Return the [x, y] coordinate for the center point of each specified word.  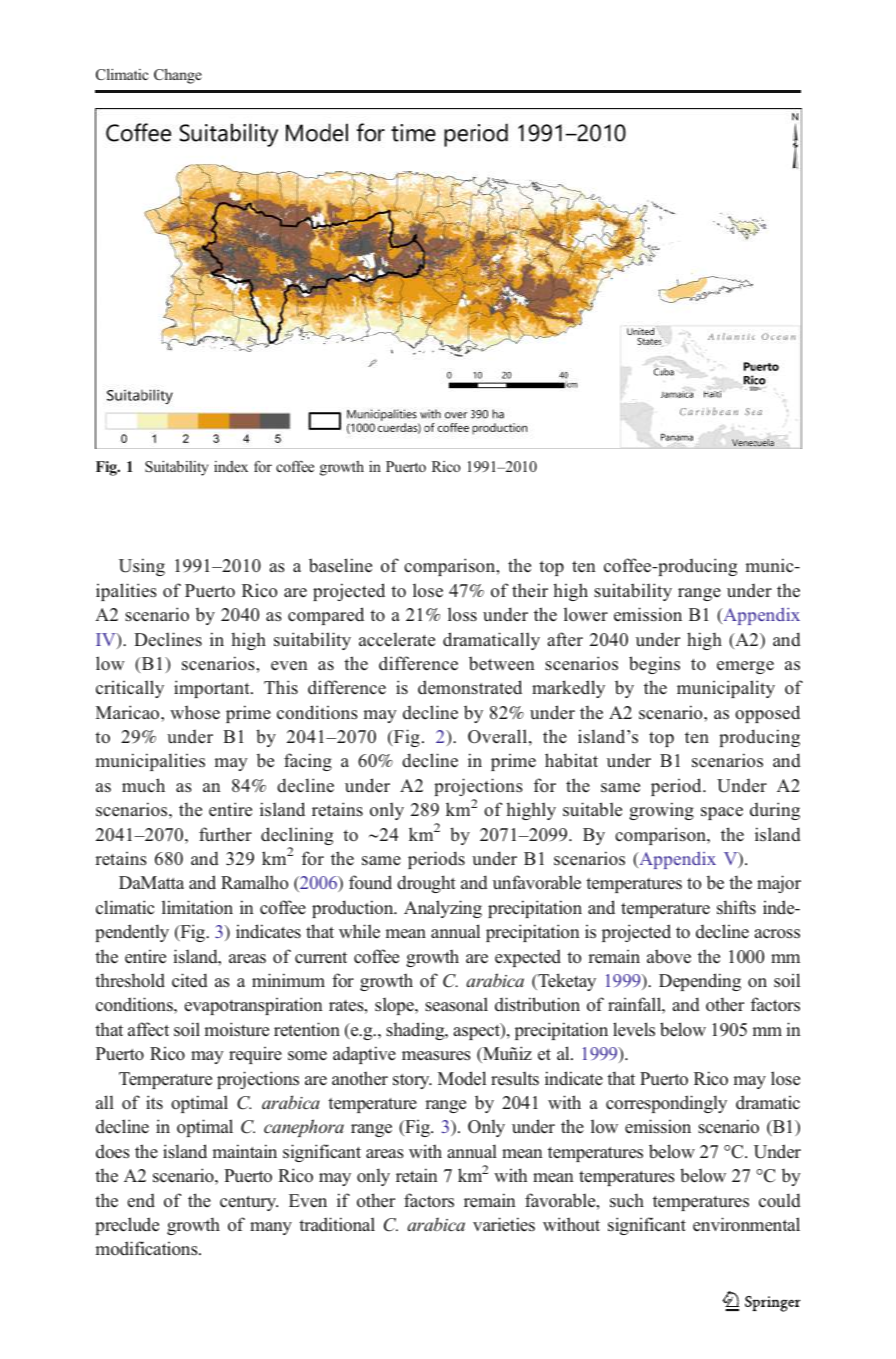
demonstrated [470, 687]
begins [654, 665]
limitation [197, 907]
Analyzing [443, 909]
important [213, 689]
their [530, 590]
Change [178, 76]
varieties [504, 1224]
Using [142, 567]
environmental [746, 1224]
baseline [340, 565]
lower [586, 614]
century [249, 1203]
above [669, 956]
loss [462, 614]
